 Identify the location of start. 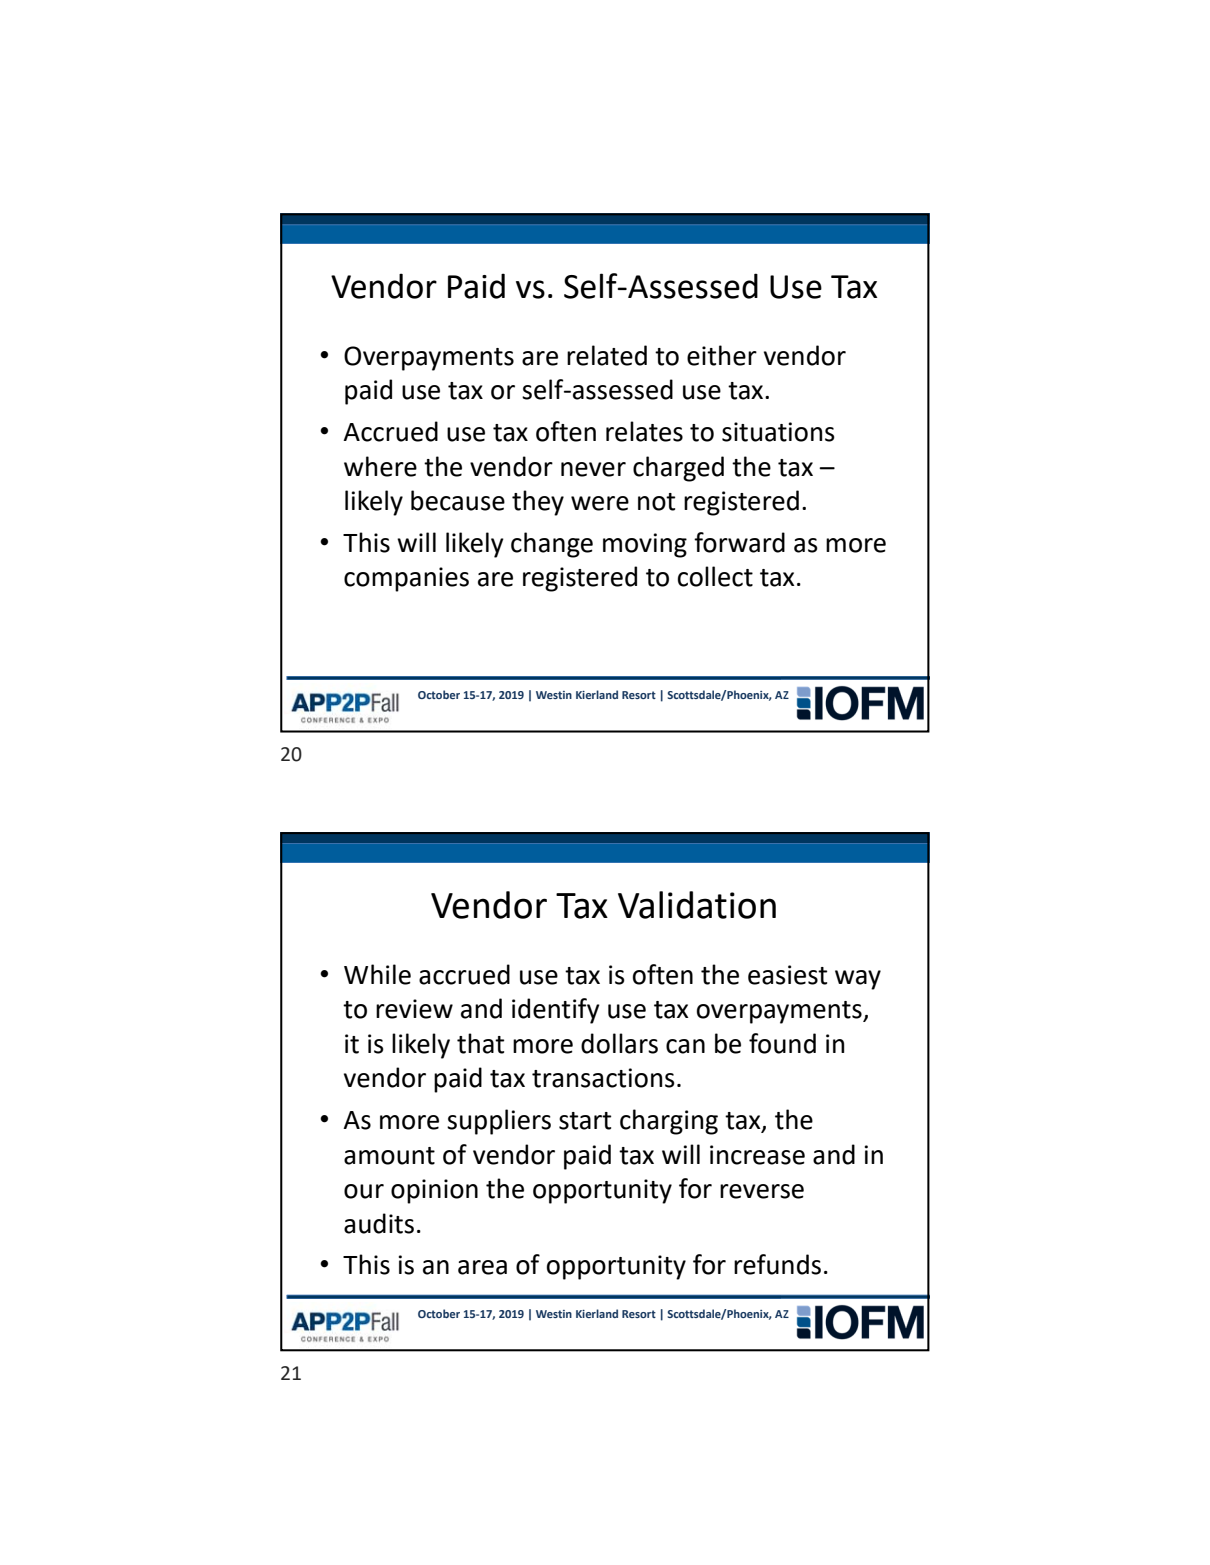
(585, 1121).
